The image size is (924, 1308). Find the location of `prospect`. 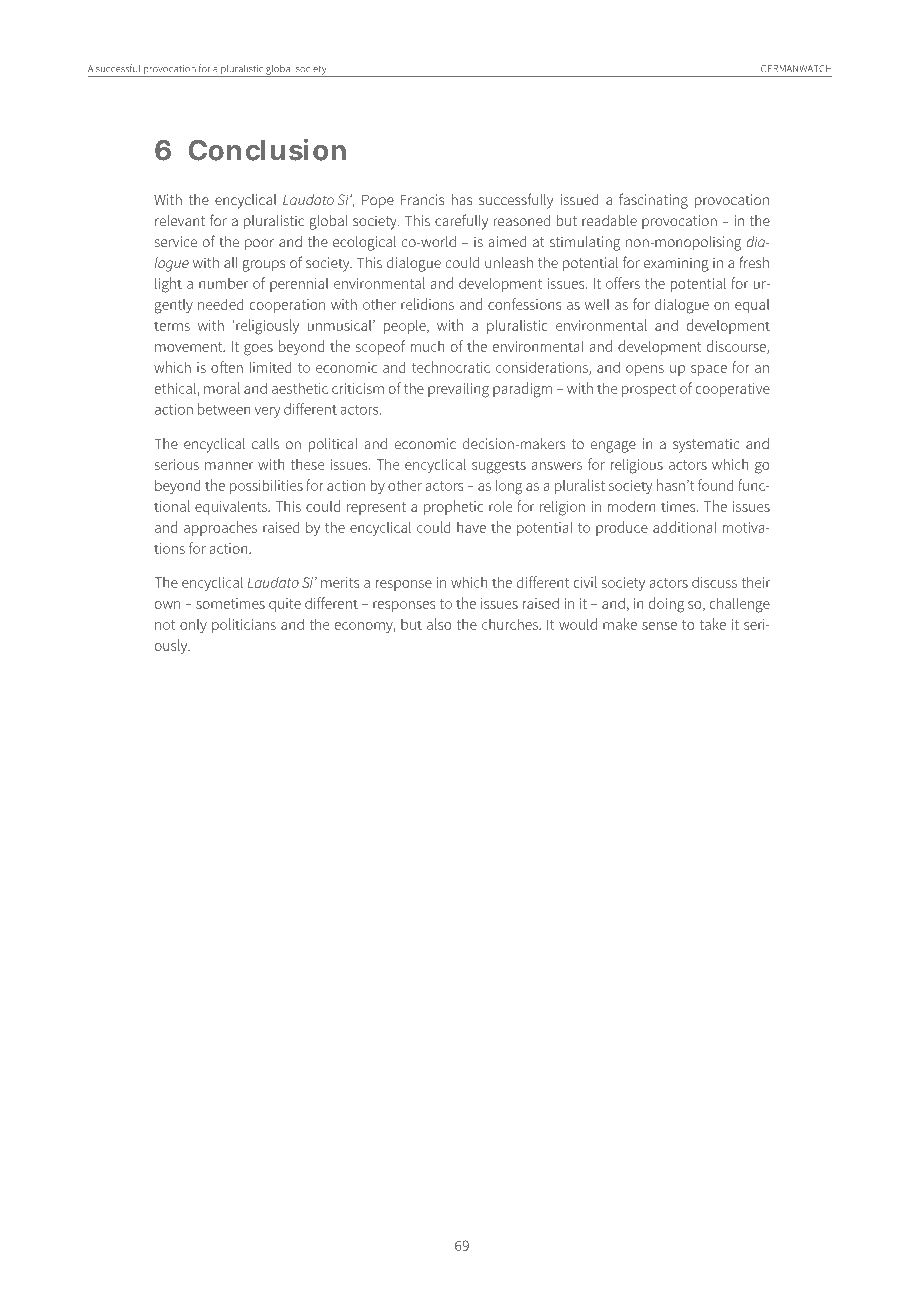

prospect is located at coordinates (649, 390).
